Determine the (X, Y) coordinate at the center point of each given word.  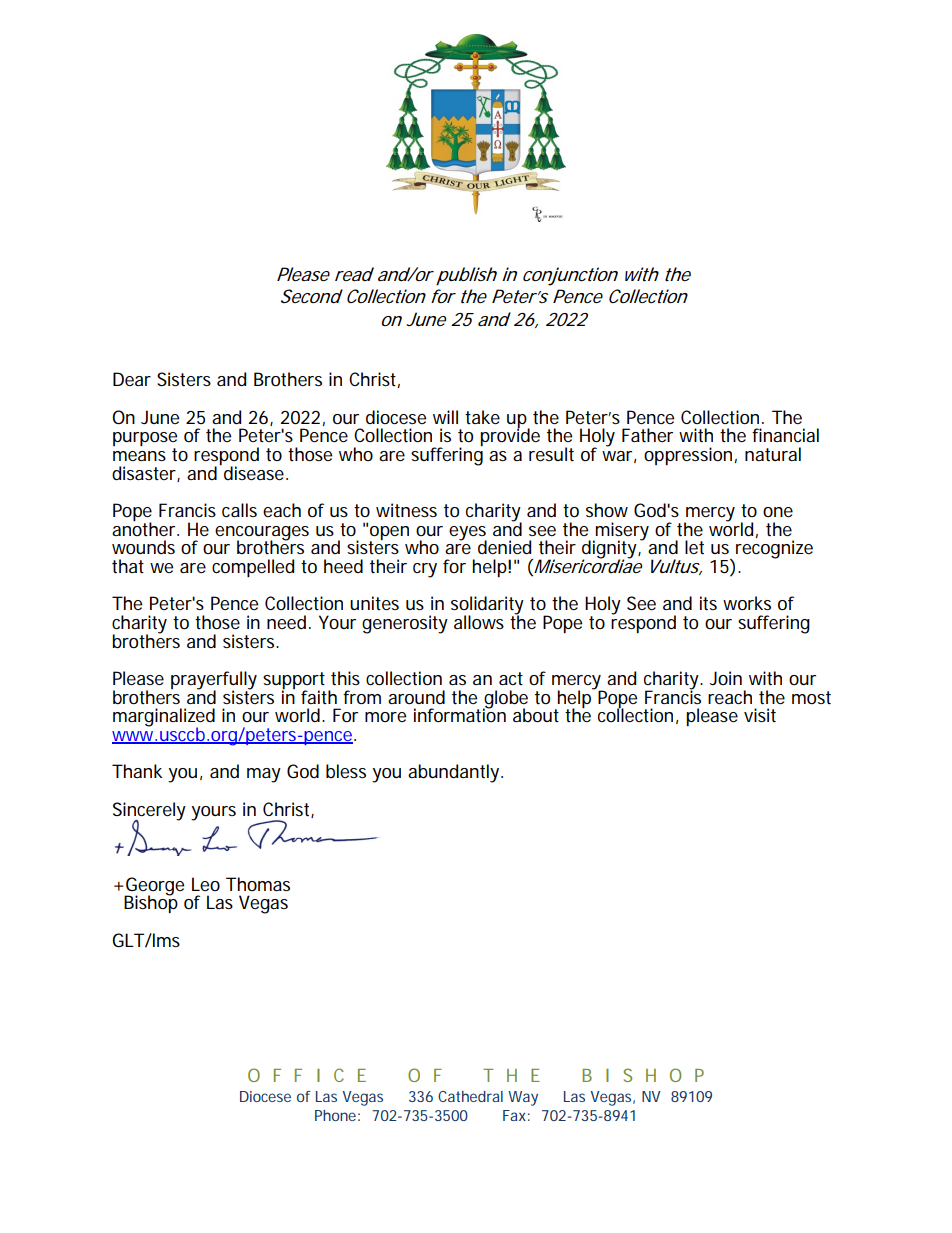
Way (523, 1098)
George (154, 887)
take (482, 417)
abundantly (455, 773)
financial (785, 435)
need (286, 622)
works (747, 603)
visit (760, 715)
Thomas (258, 884)
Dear (132, 379)
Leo (206, 884)
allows (479, 622)
